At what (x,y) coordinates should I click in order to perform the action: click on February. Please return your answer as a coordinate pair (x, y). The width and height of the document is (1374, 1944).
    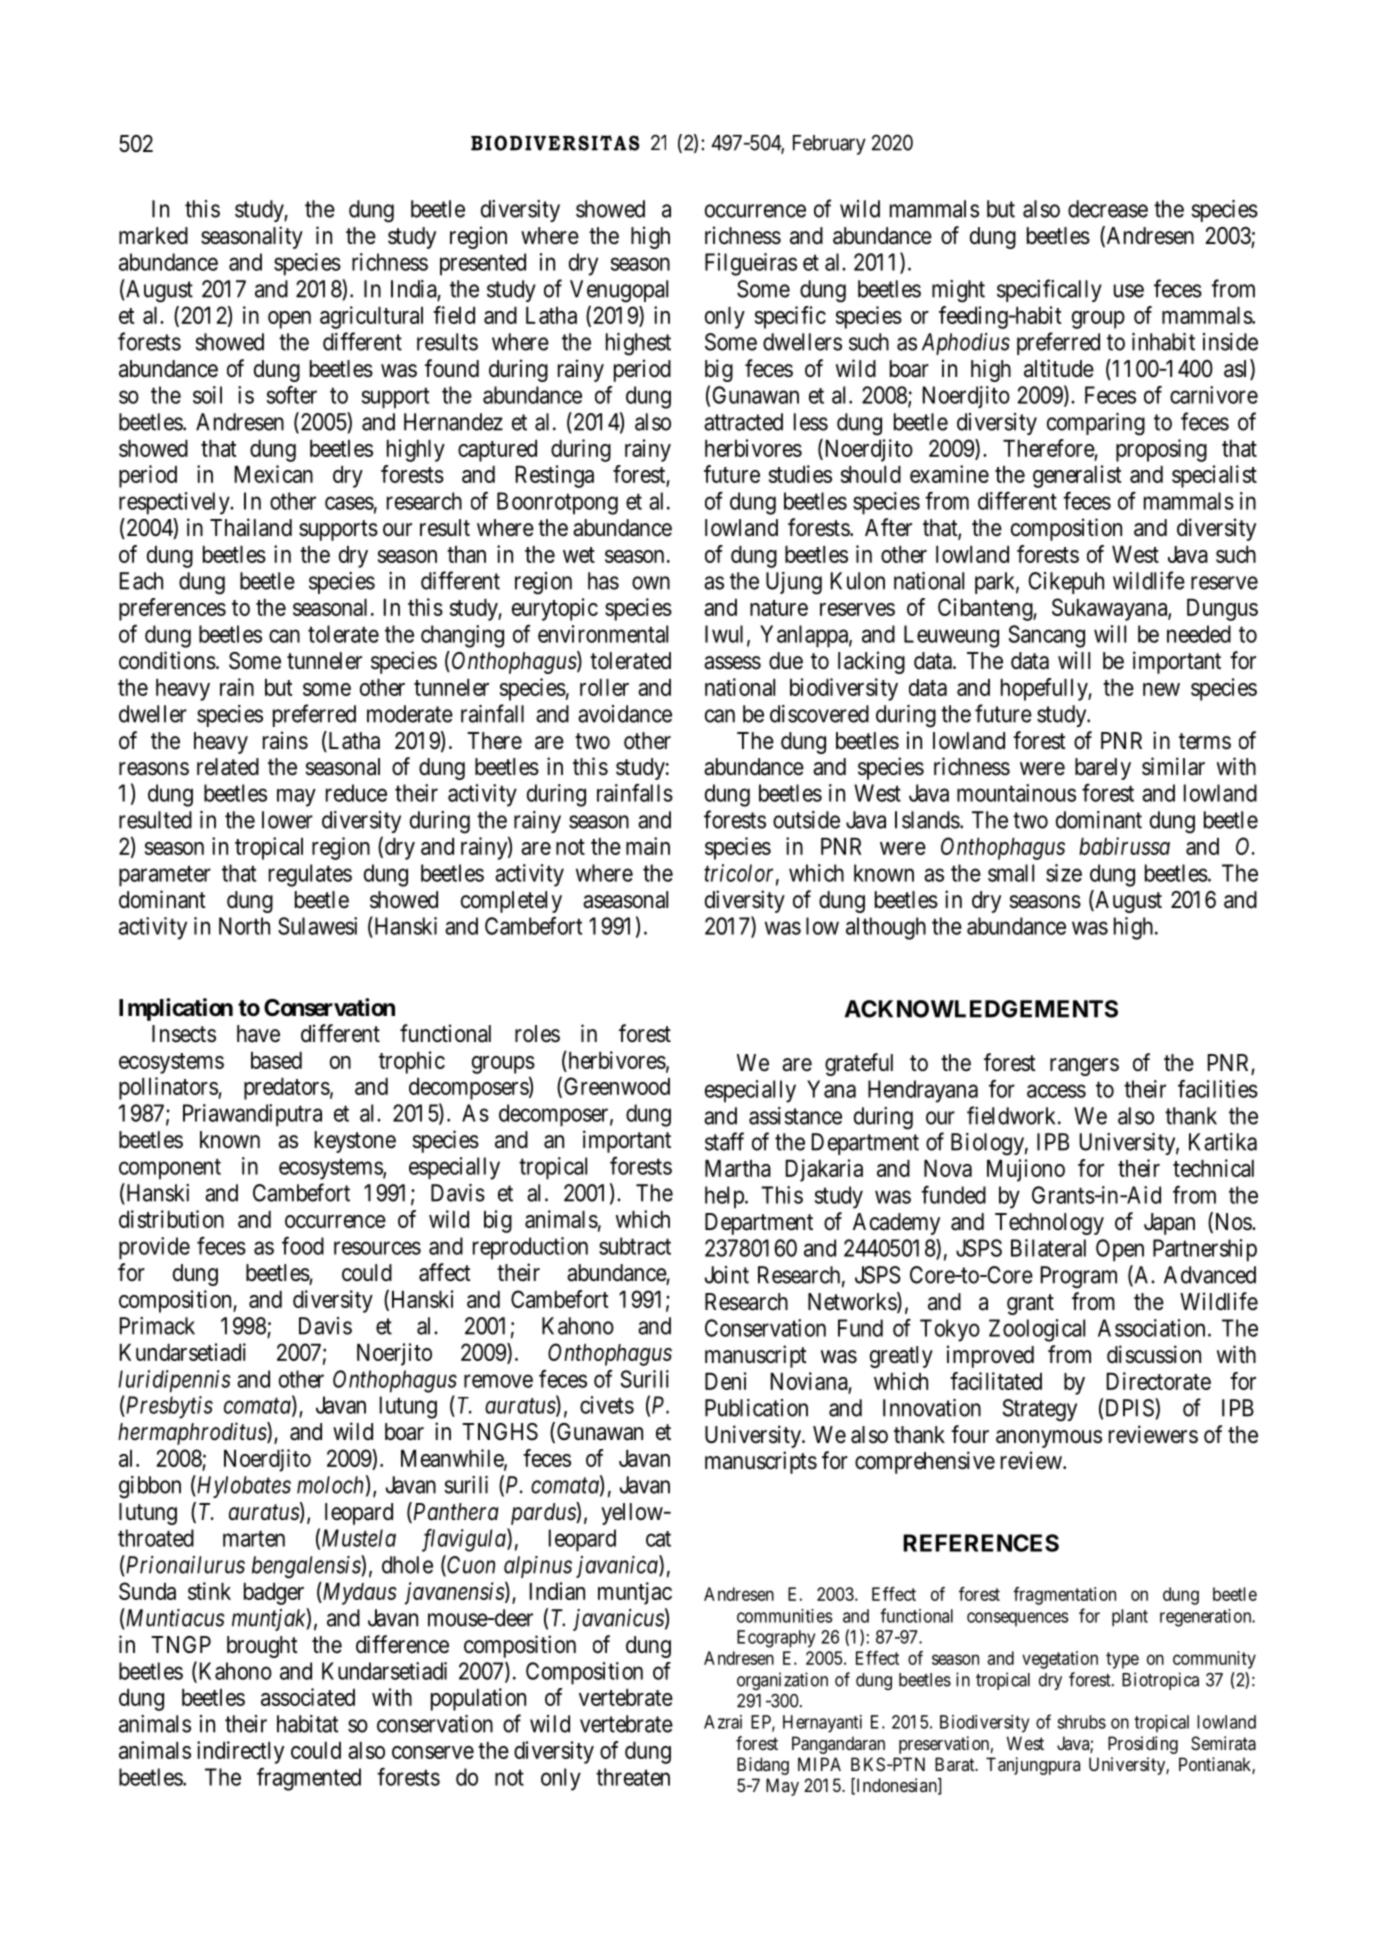
    Looking at the image, I should click on (829, 145).
